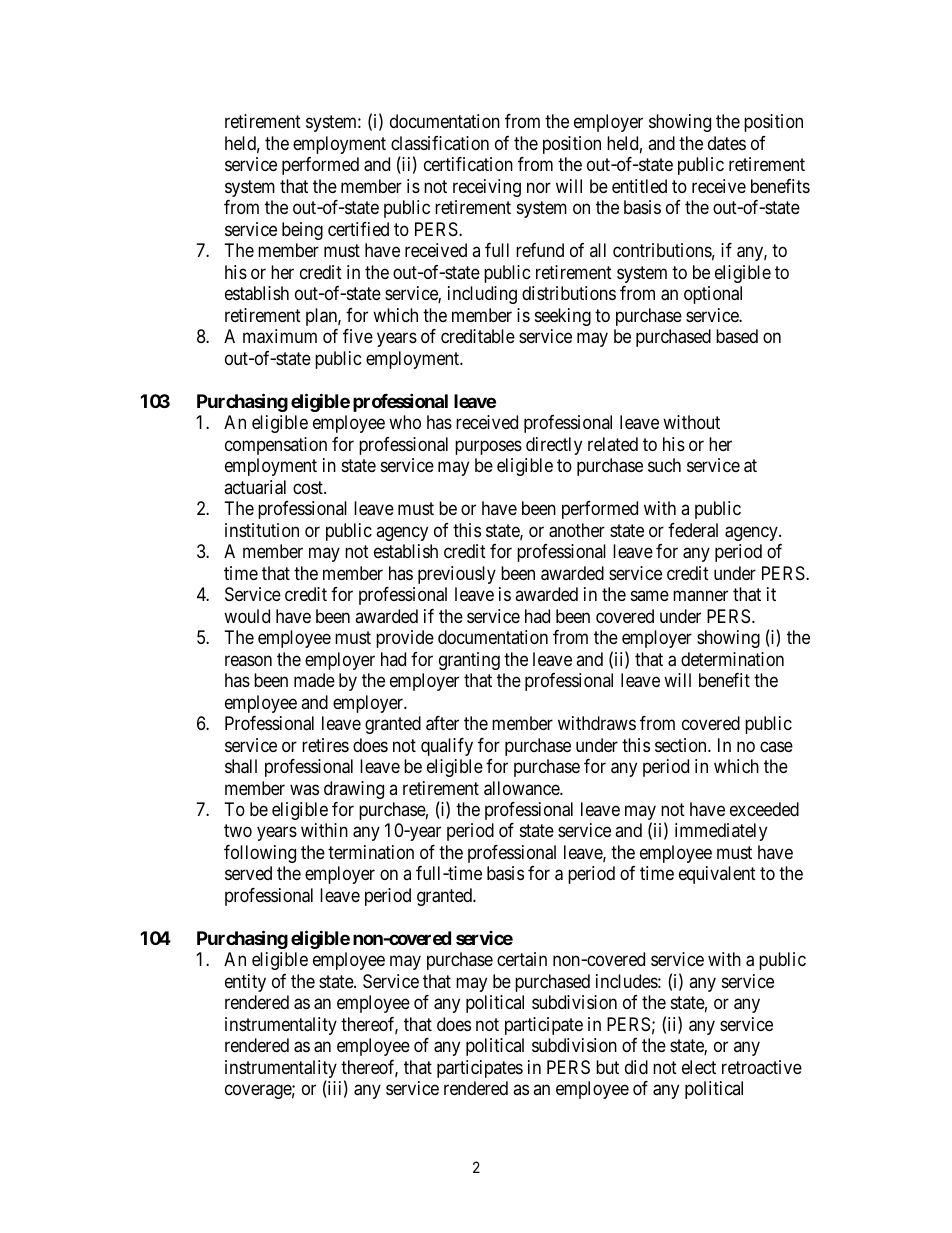 The image size is (952, 1233). I want to click on entity, so click(245, 983).
